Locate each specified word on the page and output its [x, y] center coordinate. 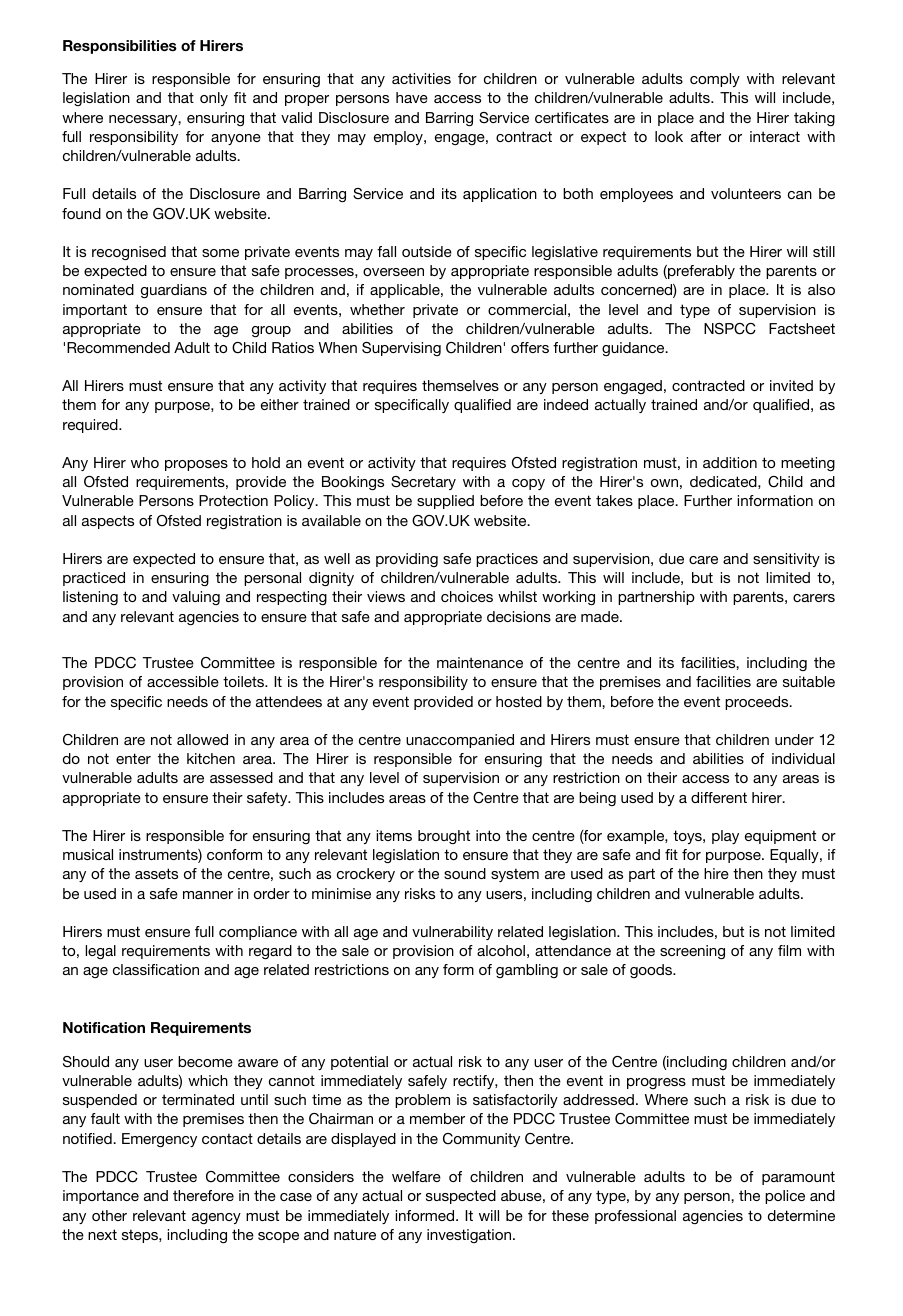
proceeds [758, 703]
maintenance [480, 662]
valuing [196, 598]
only [214, 99]
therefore [203, 1195]
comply [715, 80]
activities [421, 78]
